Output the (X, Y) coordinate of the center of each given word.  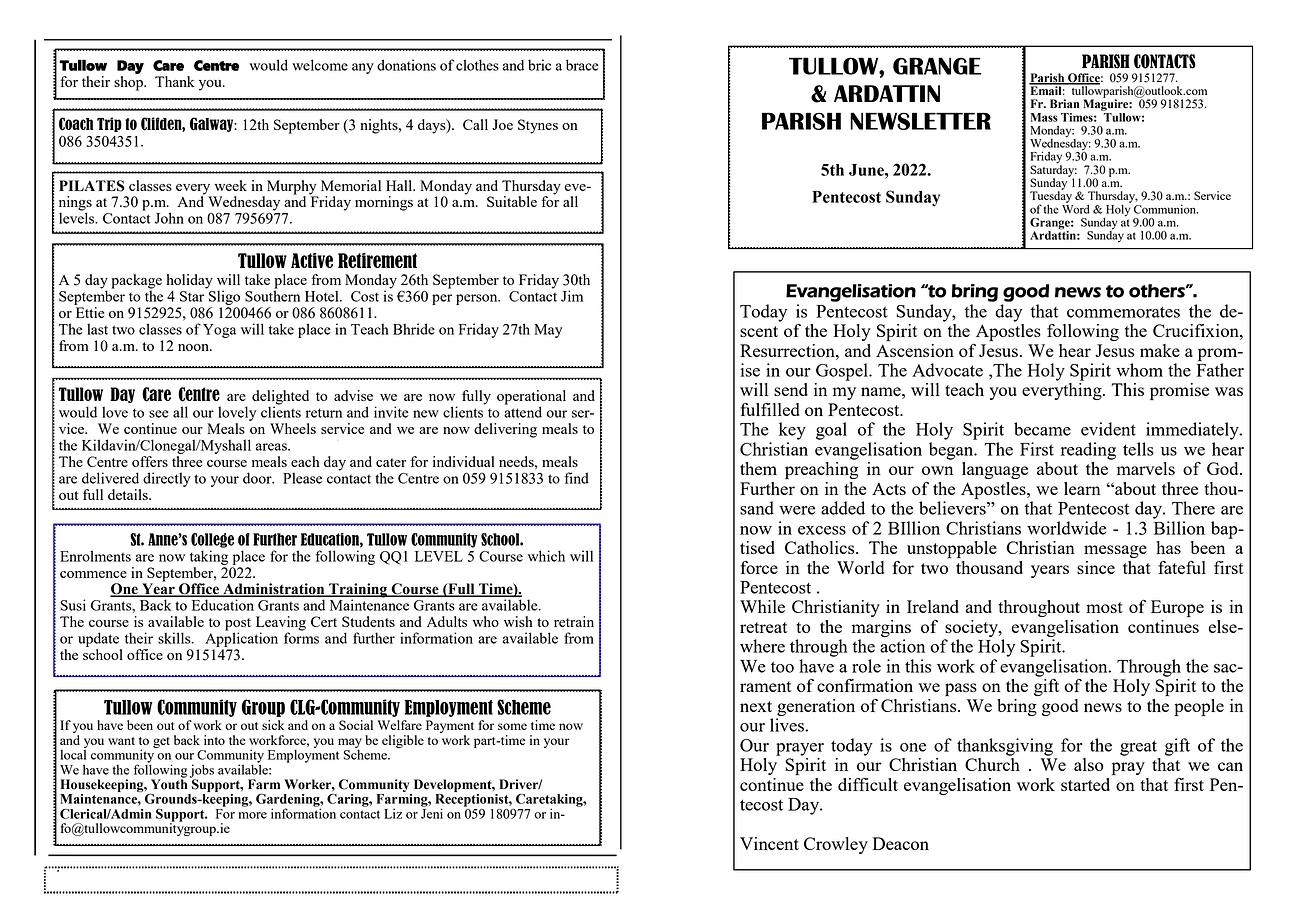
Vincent (769, 843)
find (577, 478)
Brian (1065, 104)
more (253, 815)
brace (582, 65)
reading (1088, 451)
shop (129, 83)
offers (150, 461)
